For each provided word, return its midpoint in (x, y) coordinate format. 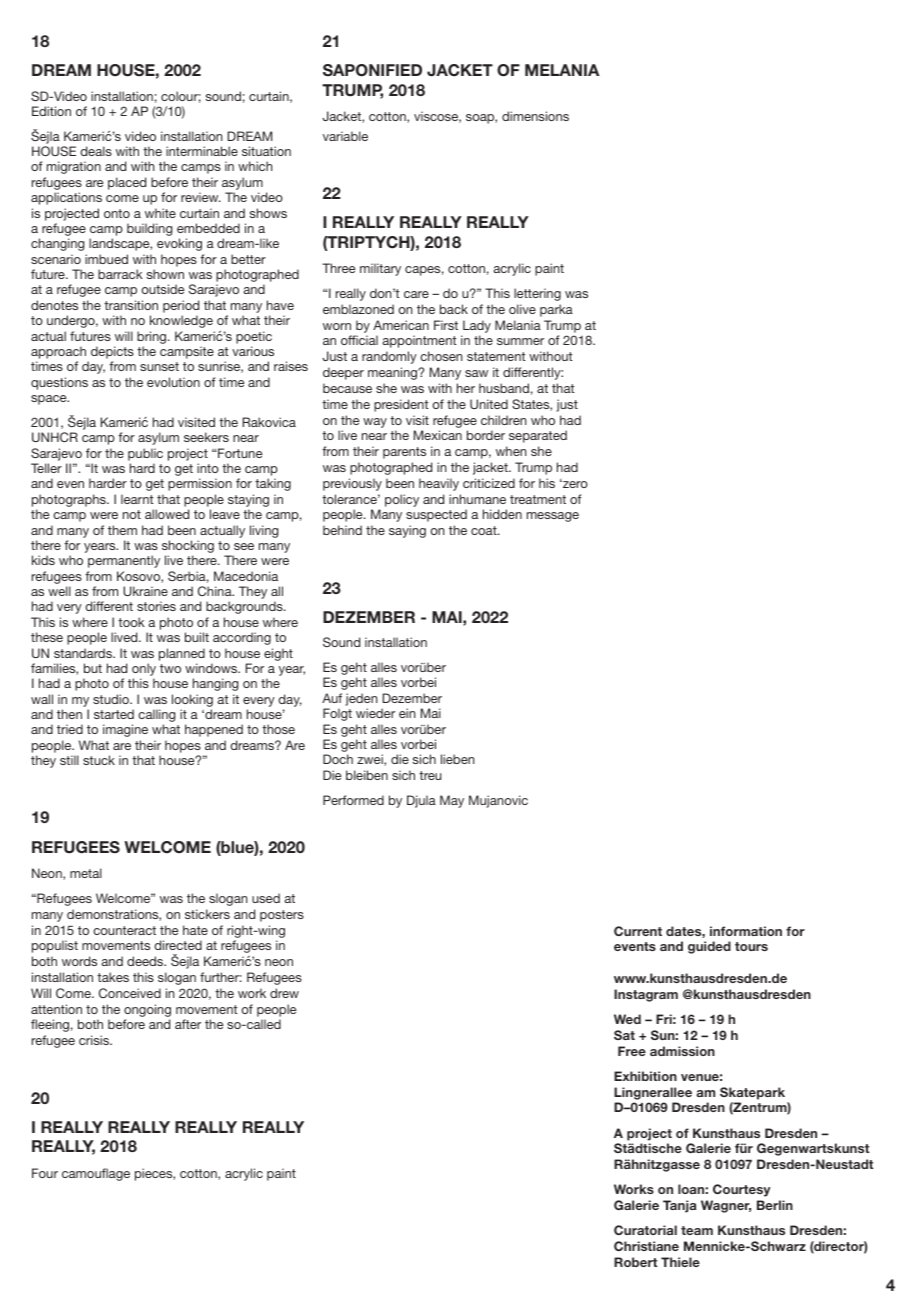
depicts (112, 354)
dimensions (535, 116)
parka (556, 310)
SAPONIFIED (372, 70)
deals (96, 151)
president (401, 405)
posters (282, 916)
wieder (375, 713)
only (144, 671)
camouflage (96, 1174)
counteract (124, 930)
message (553, 517)
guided (709, 947)
